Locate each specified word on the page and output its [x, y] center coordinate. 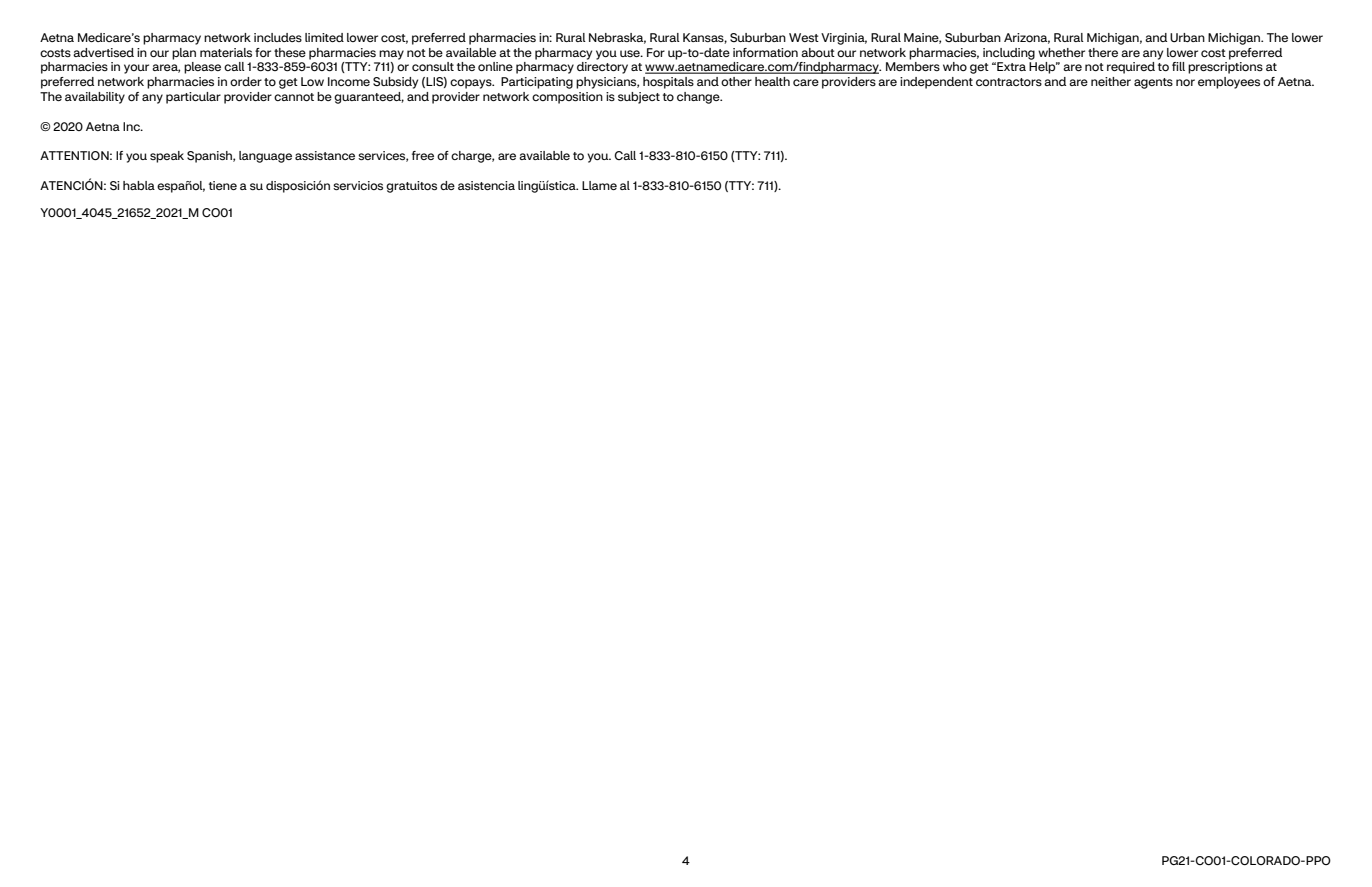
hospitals [668, 83]
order [246, 81]
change [699, 98]
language [265, 157]
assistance [325, 155]
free [423, 155]
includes [278, 37]
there [1103, 52]
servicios [358, 185]
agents [1153, 83]
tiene [223, 185]
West [804, 37]
